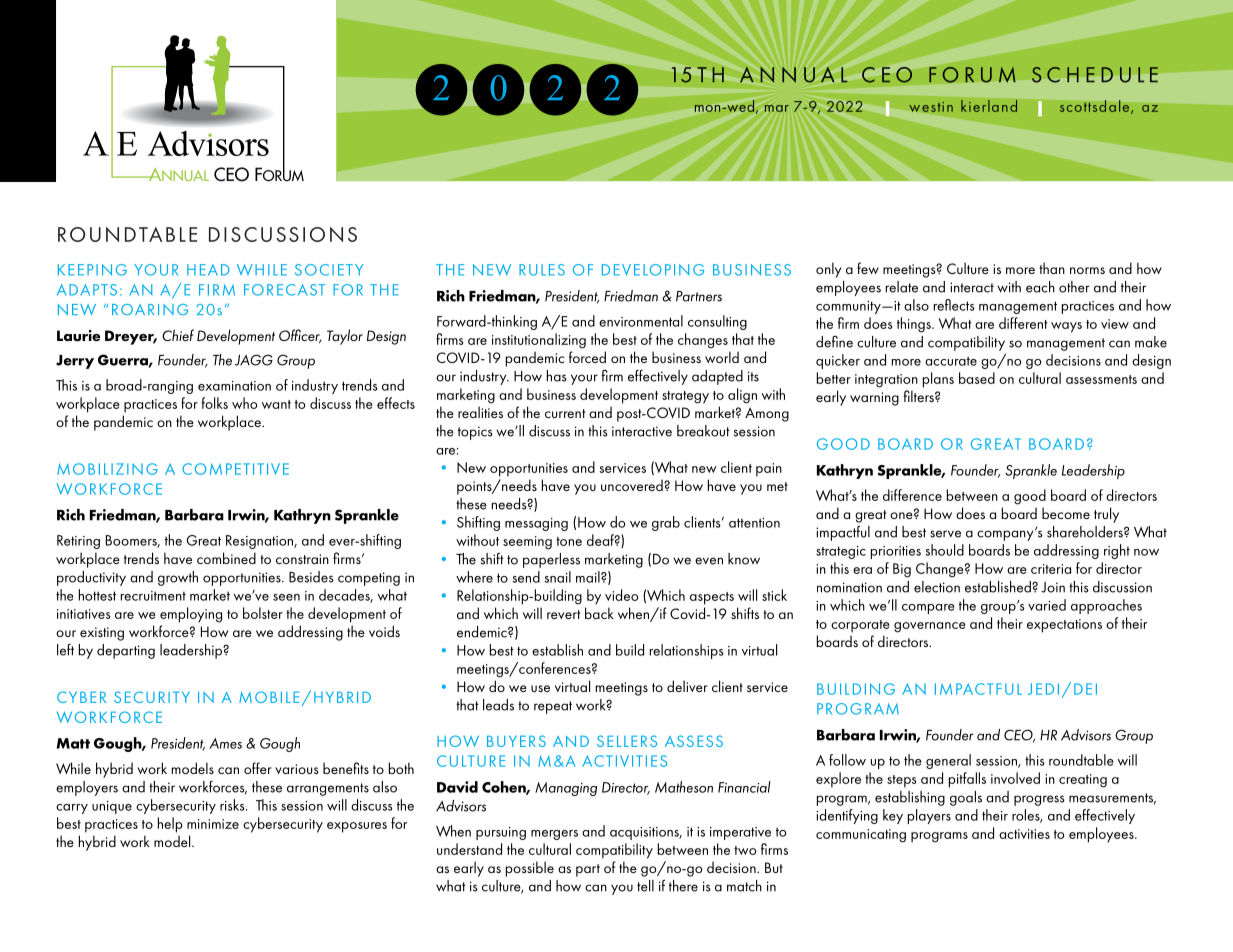 Image resolution: width=1233 pixels, height=952 pixels. I want to click on RULES, so click(542, 270).
